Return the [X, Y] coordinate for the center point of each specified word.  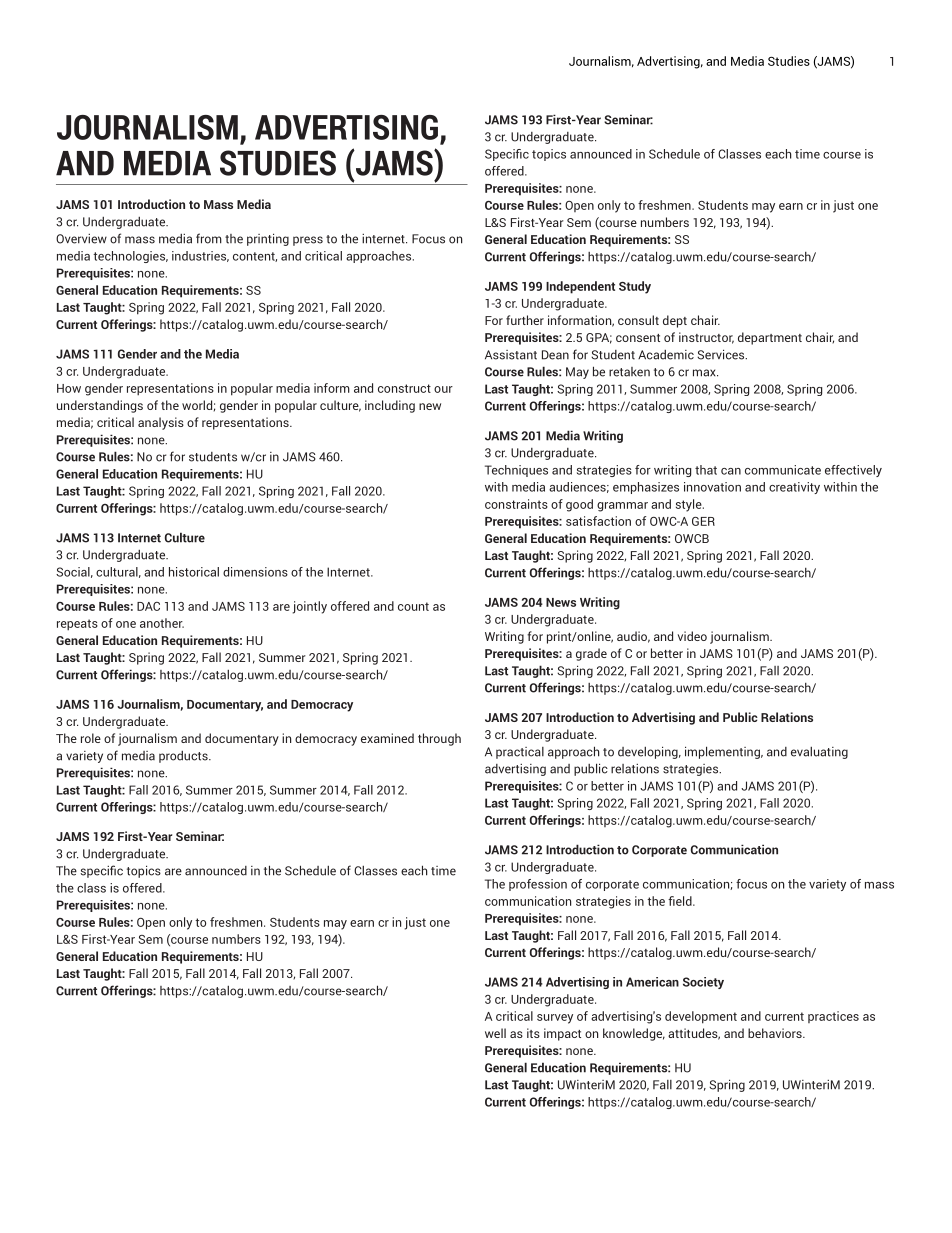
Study [635, 287]
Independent [580, 287]
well [495, 1033]
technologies [130, 257]
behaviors [776, 1033]
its [533, 1033]
